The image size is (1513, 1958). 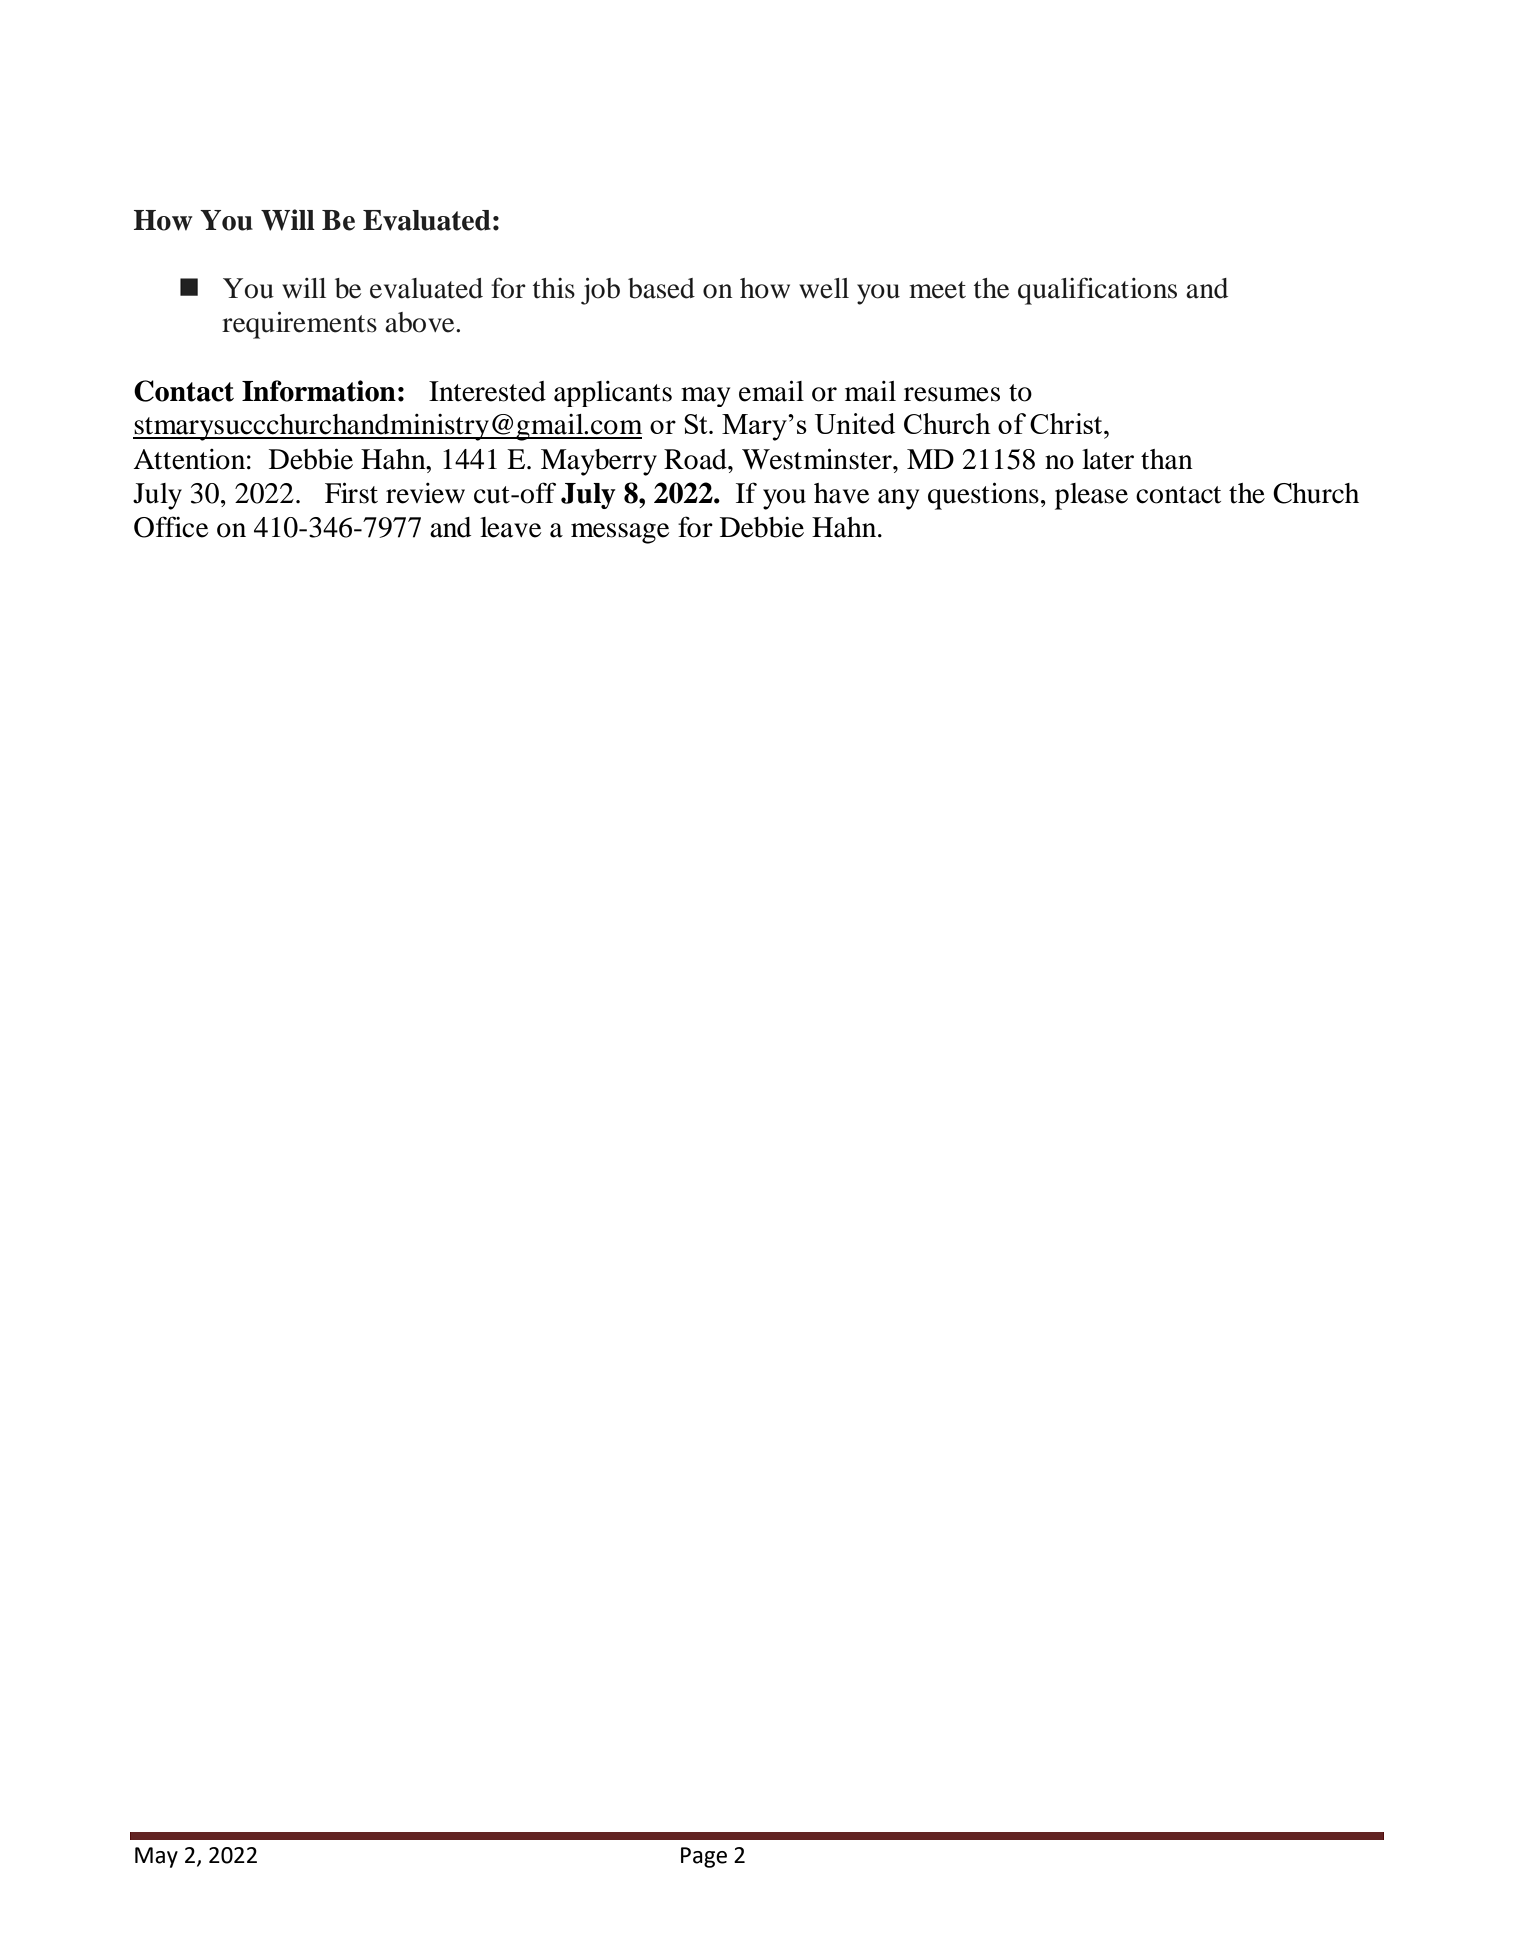 What do you see at coordinates (299, 325) in the screenshot?
I see `requirements` at bounding box center [299, 325].
